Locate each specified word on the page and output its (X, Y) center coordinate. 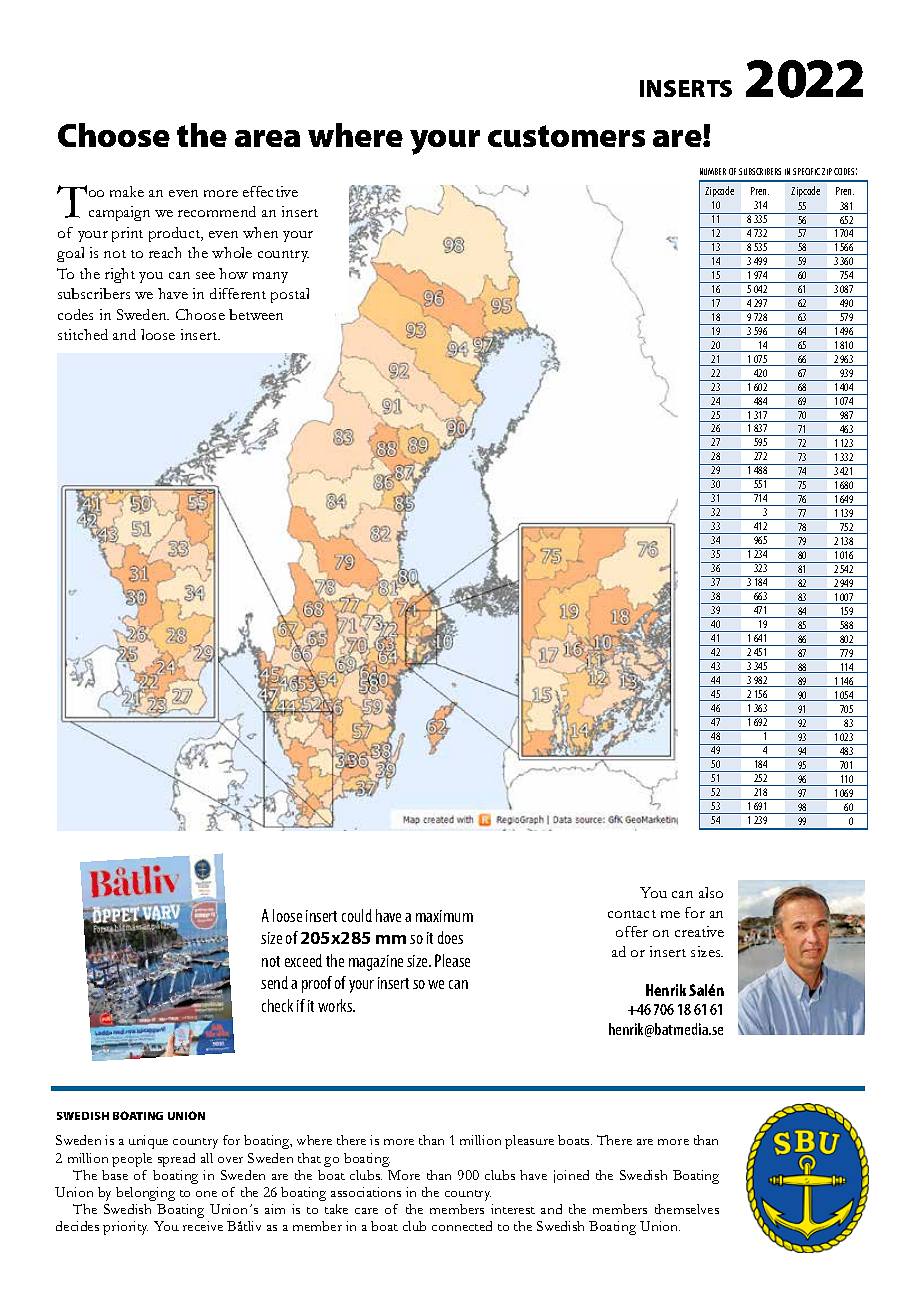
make (127, 191)
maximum (444, 916)
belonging (145, 1194)
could (357, 915)
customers (566, 136)
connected (462, 1226)
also (711, 892)
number (713, 171)
